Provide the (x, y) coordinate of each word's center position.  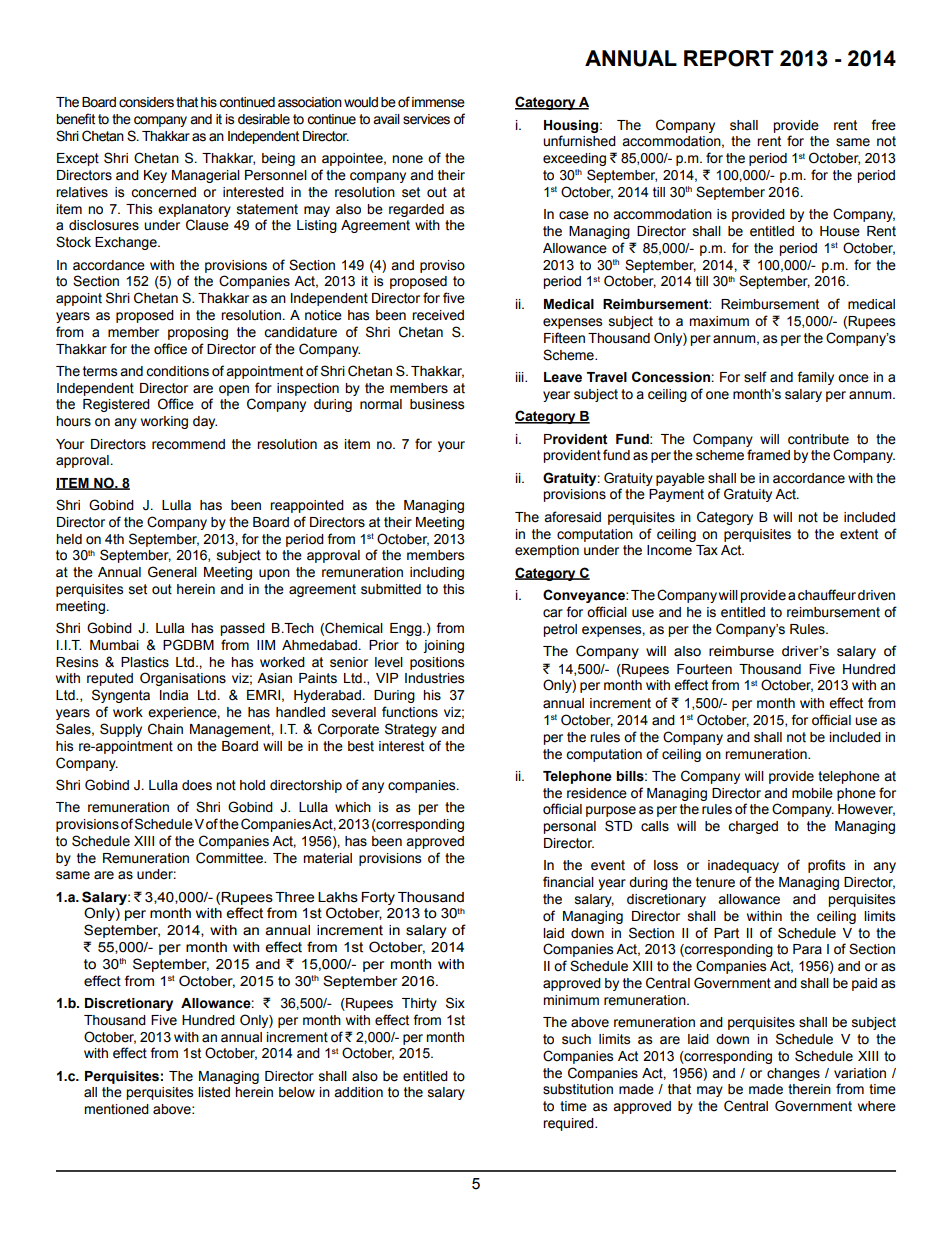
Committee (231, 858)
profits (826, 866)
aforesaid (572, 517)
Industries (434, 678)
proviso (442, 266)
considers (146, 102)
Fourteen (704, 669)
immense (438, 102)
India (174, 695)
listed (214, 1092)
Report (729, 58)
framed (768, 455)
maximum (719, 321)
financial (568, 882)
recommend (188, 444)
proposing (198, 333)
